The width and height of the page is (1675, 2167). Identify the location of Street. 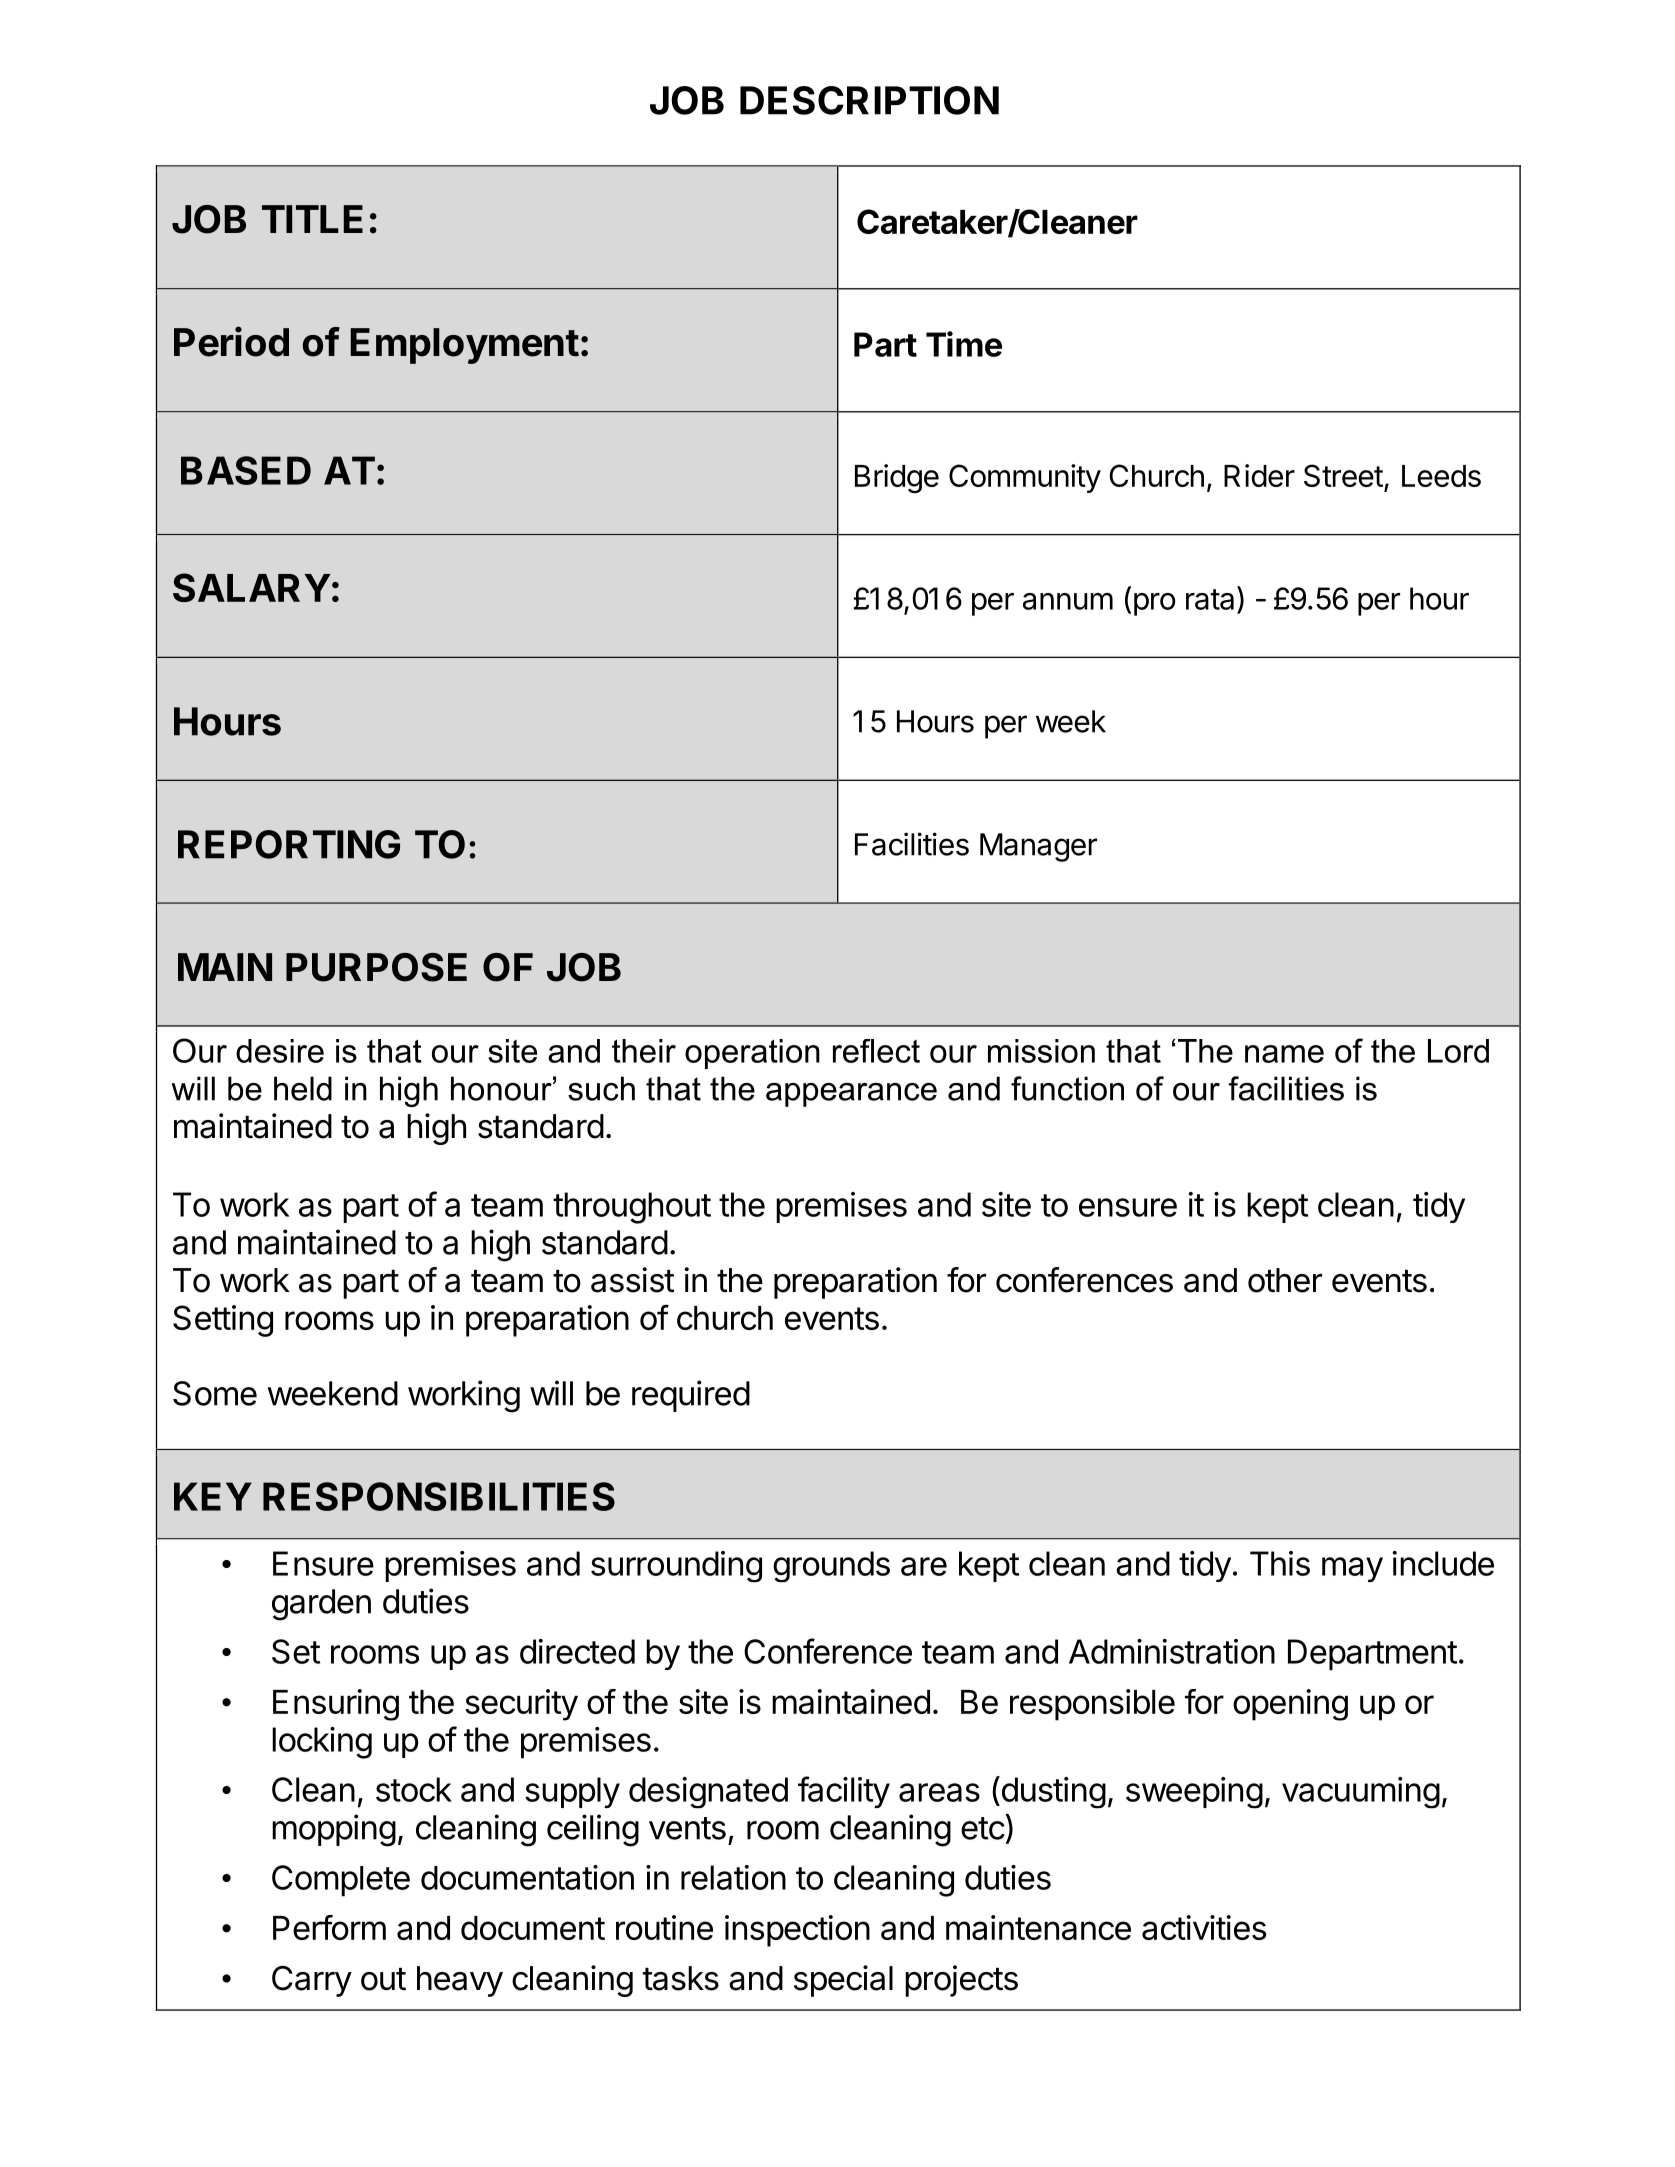
(1343, 475).
